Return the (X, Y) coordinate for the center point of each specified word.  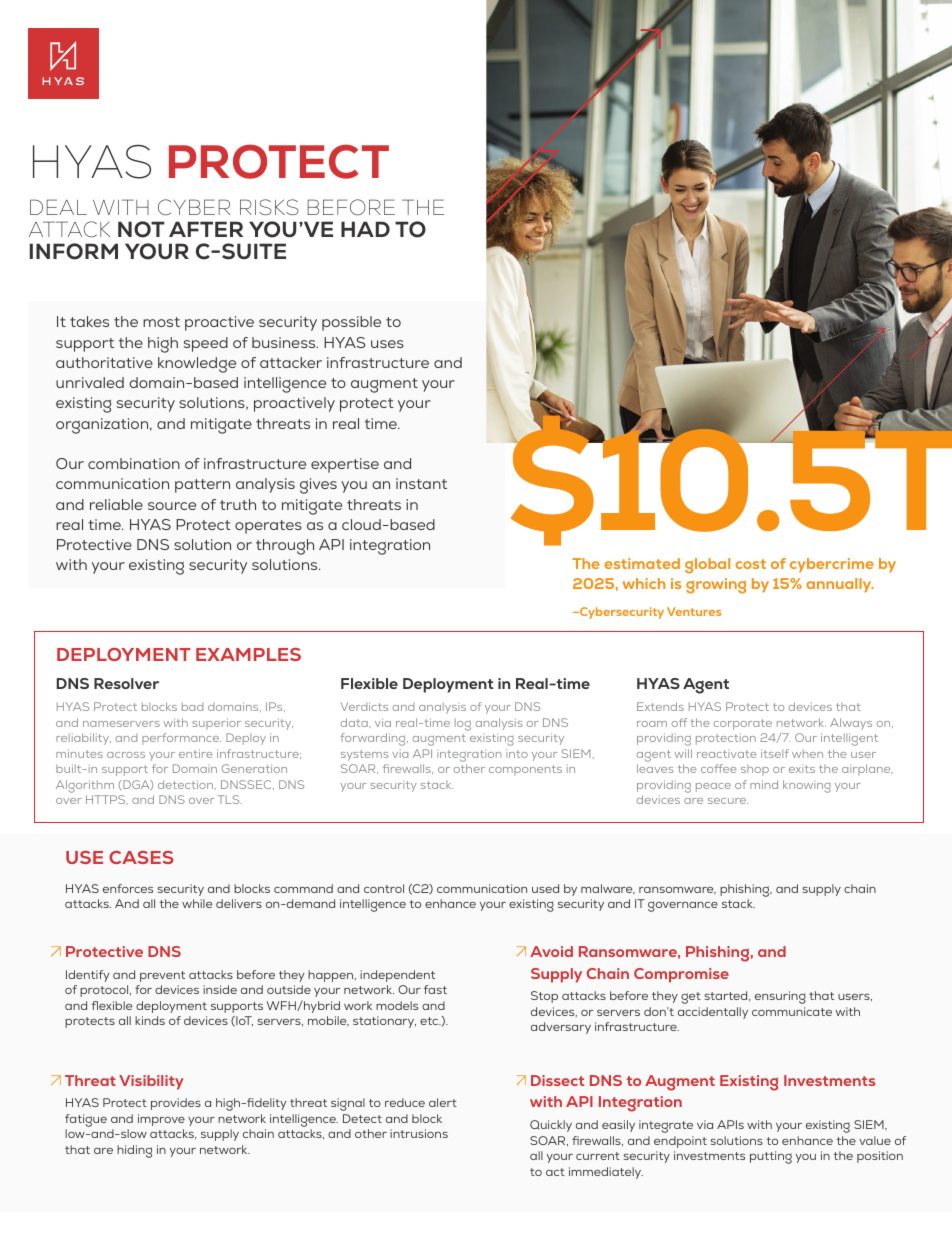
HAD (365, 229)
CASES (141, 857)
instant (421, 483)
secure (728, 801)
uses (387, 344)
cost (751, 564)
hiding (134, 1151)
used (545, 888)
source (172, 506)
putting (771, 1157)
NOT (141, 229)
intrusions (419, 1133)
